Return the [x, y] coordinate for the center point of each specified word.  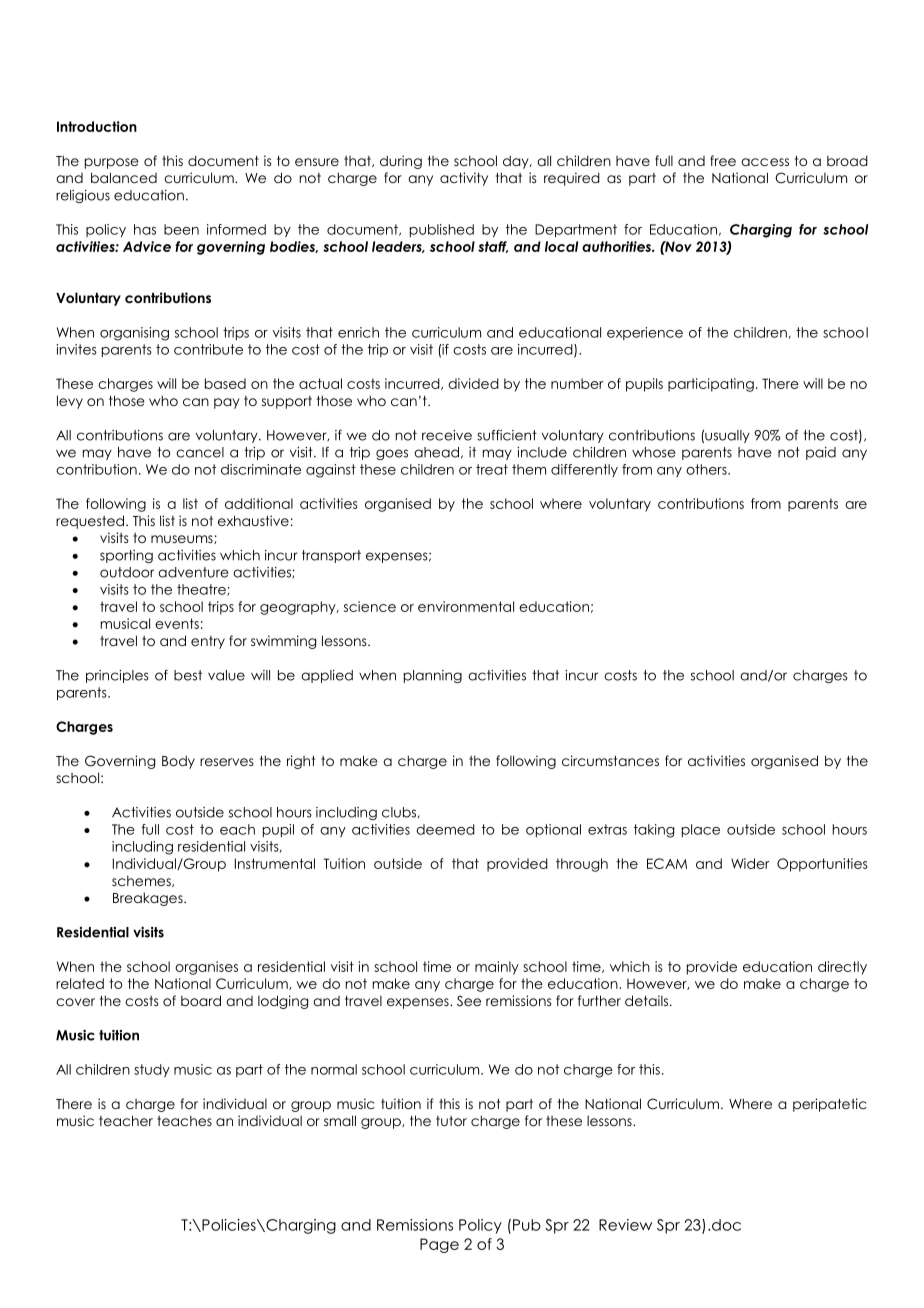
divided [473, 383]
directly [842, 968]
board [201, 1000]
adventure [193, 572]
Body [178, 762]
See [469, 1000]
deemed [445, 829]
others [707, 469]
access [765, 162]
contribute [208, 349]
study [152, 1070]
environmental [466, 606]
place [701, 830]
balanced [124, 177]
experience [645, 333]
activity [464, 179]
